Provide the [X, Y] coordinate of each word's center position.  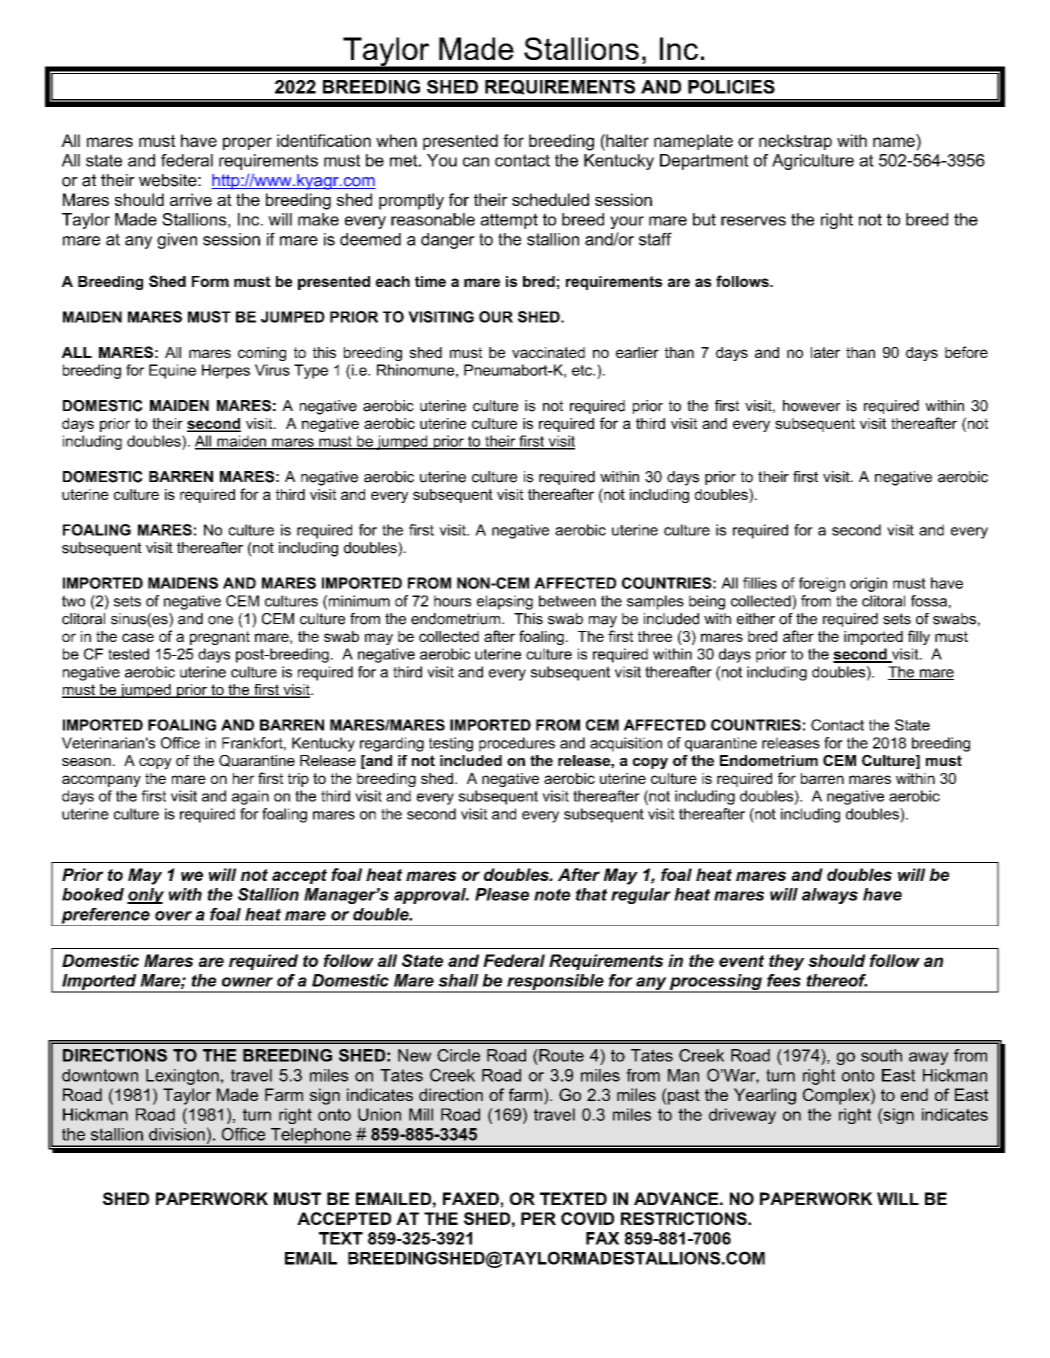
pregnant [220, 638]
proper [247, 143]
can [476, 162]
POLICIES [731, 87]
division [177, 1134]
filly [919, 637]
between [567, 601]
